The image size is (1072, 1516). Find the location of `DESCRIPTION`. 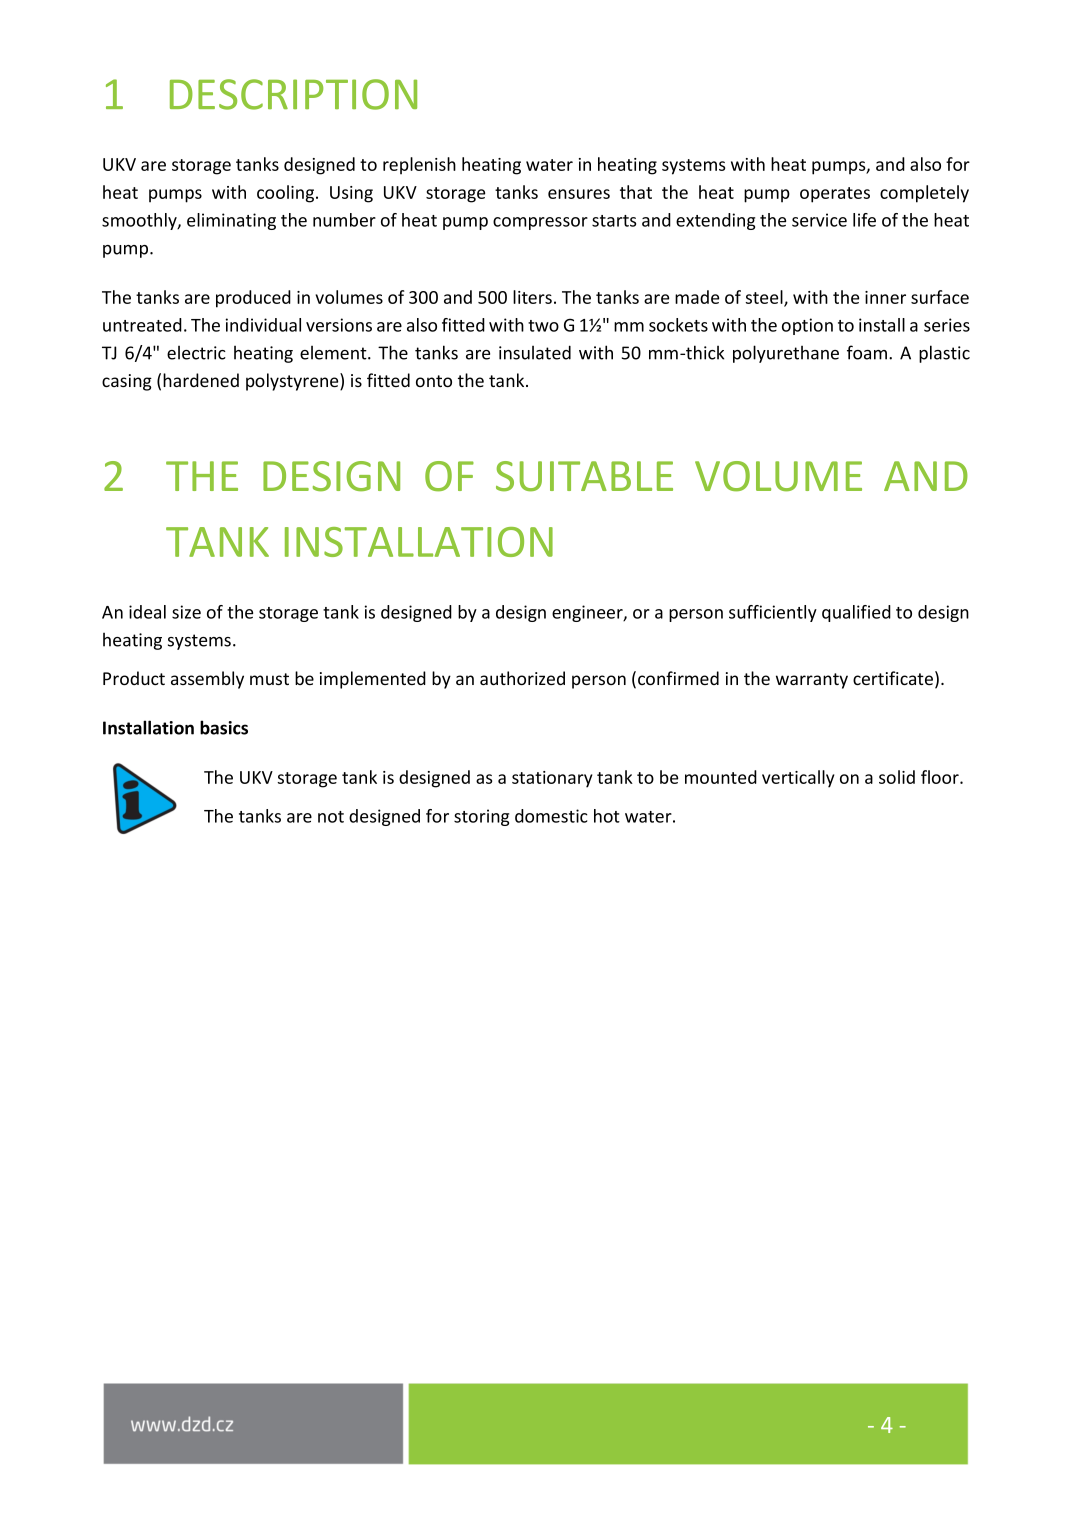

DESCRIPTION is located at coordinates (293, 94).
